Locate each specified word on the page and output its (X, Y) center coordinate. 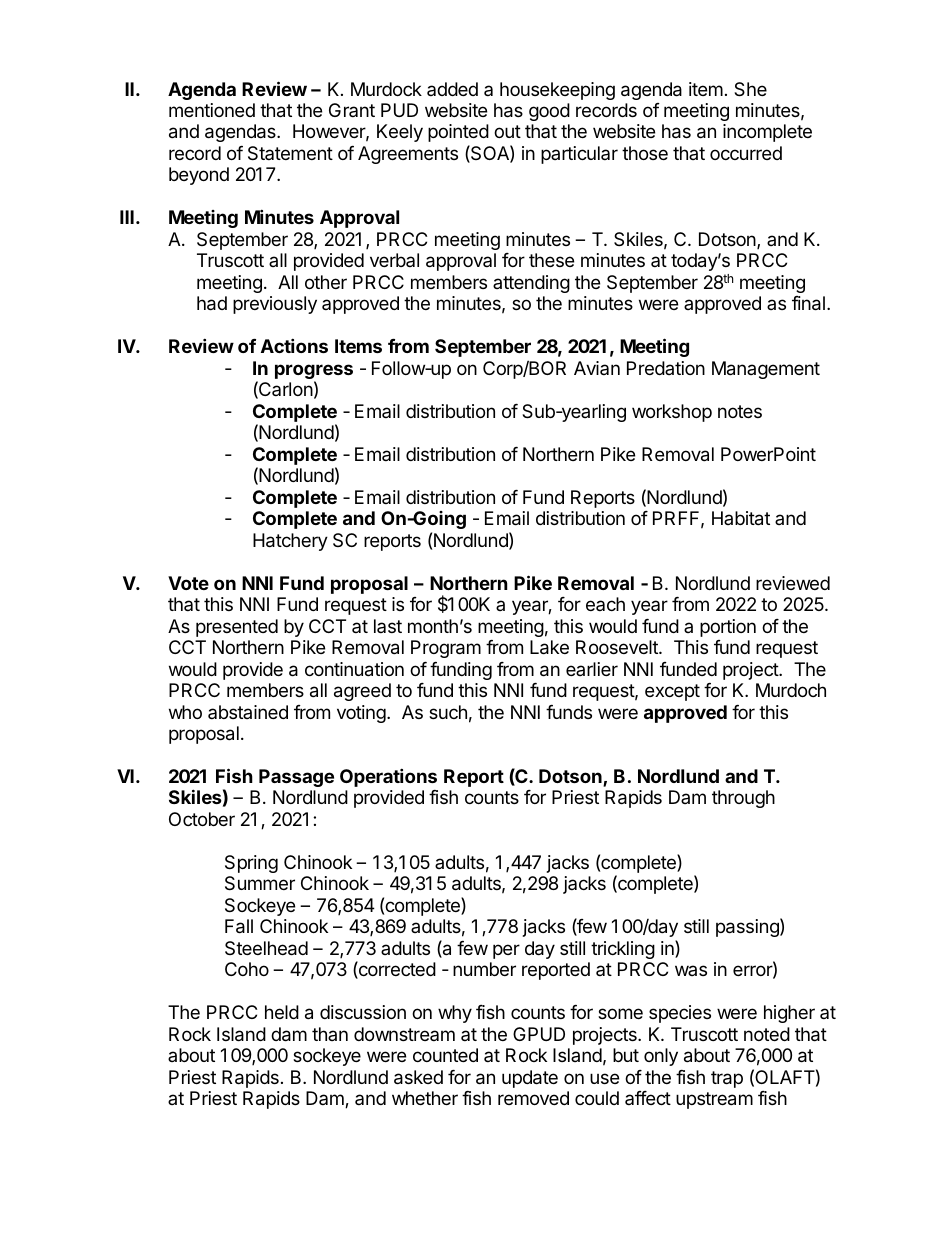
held (282, 1012)
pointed (458, 133)
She (750, 89)
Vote (188, 583)
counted (445, 1055)
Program (446, 649)
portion (728, 628)
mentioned (212, 110)
